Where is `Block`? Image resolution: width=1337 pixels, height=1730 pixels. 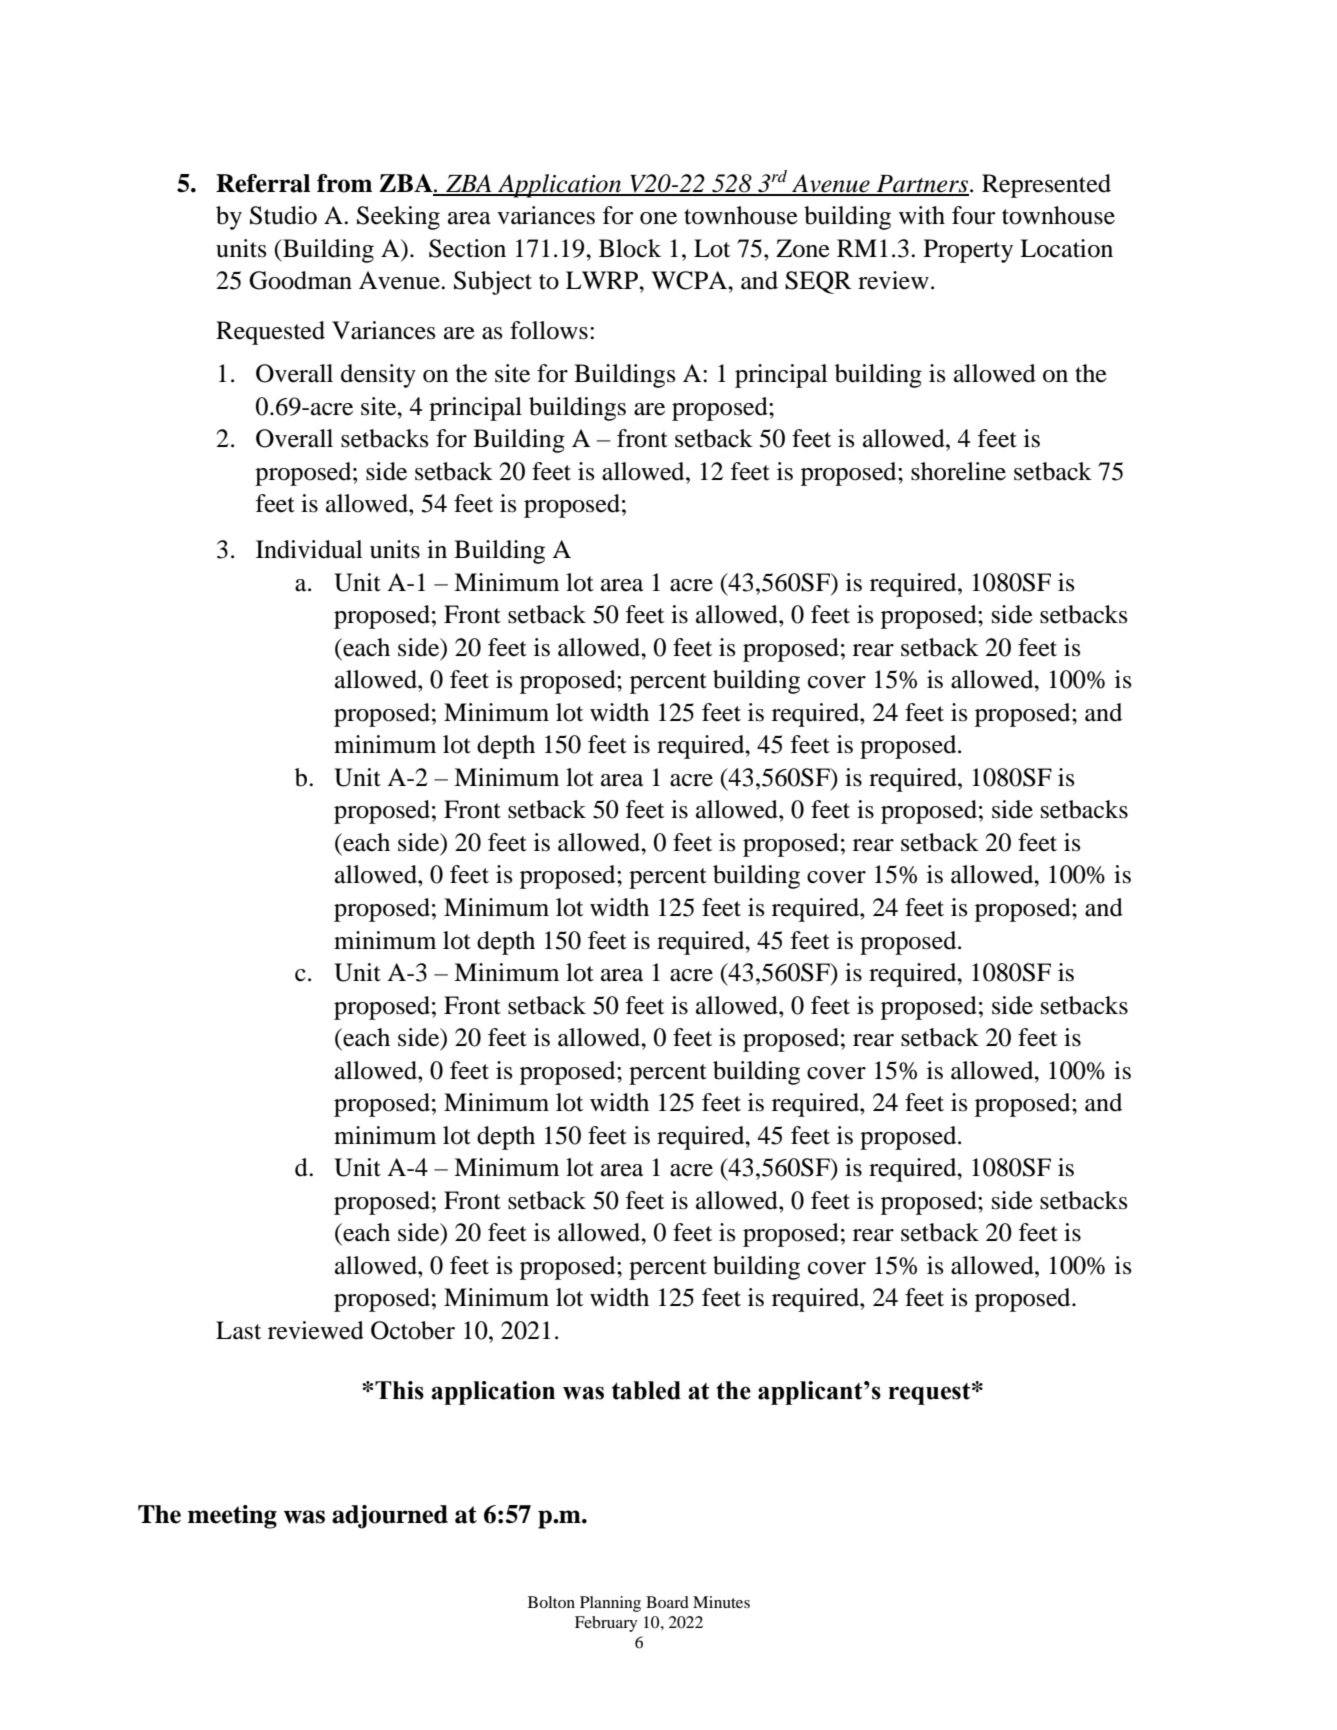
Block is located at coordinates (630, 248).
